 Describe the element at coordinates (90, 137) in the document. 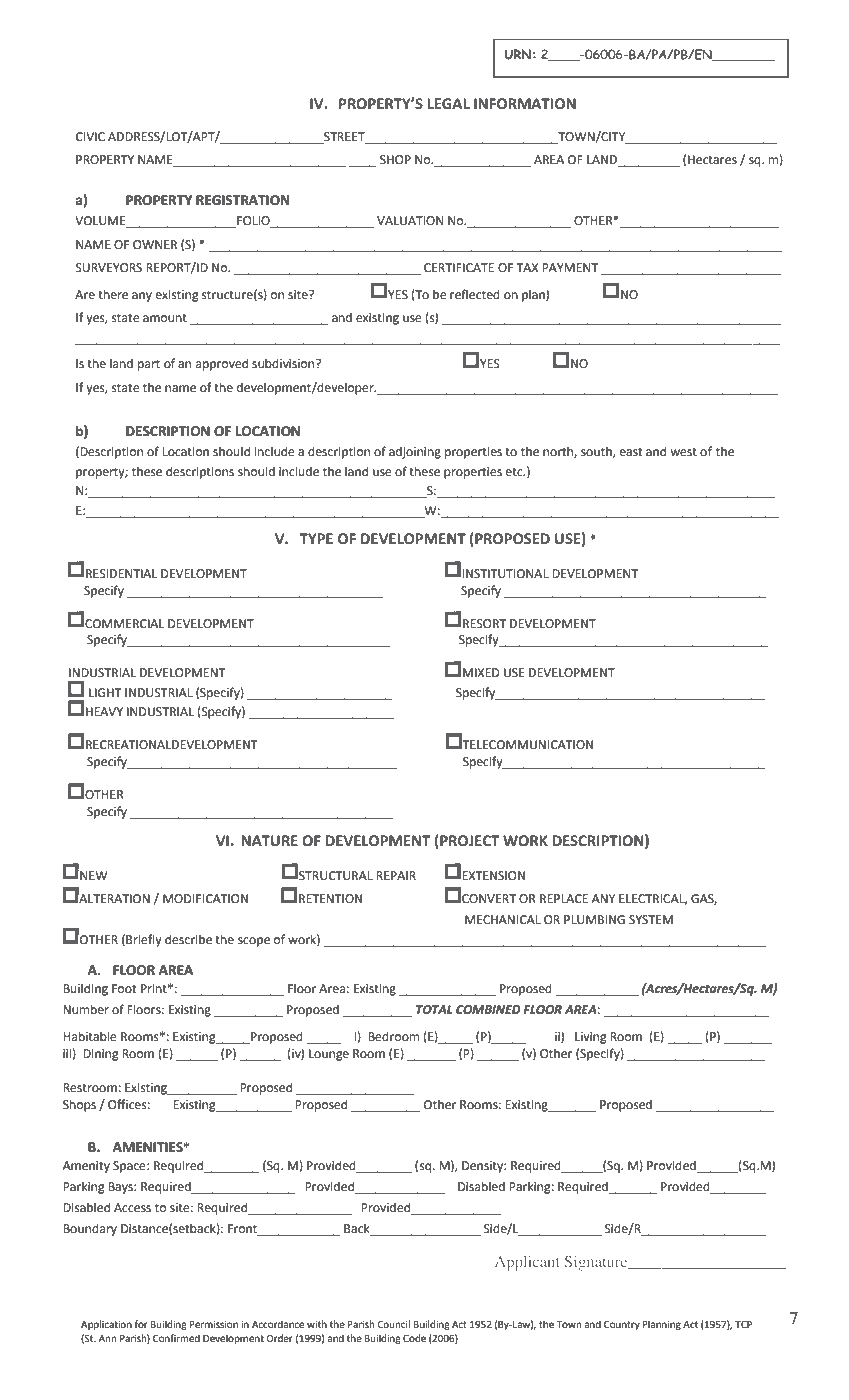

I see `CIVIC` at that location.
